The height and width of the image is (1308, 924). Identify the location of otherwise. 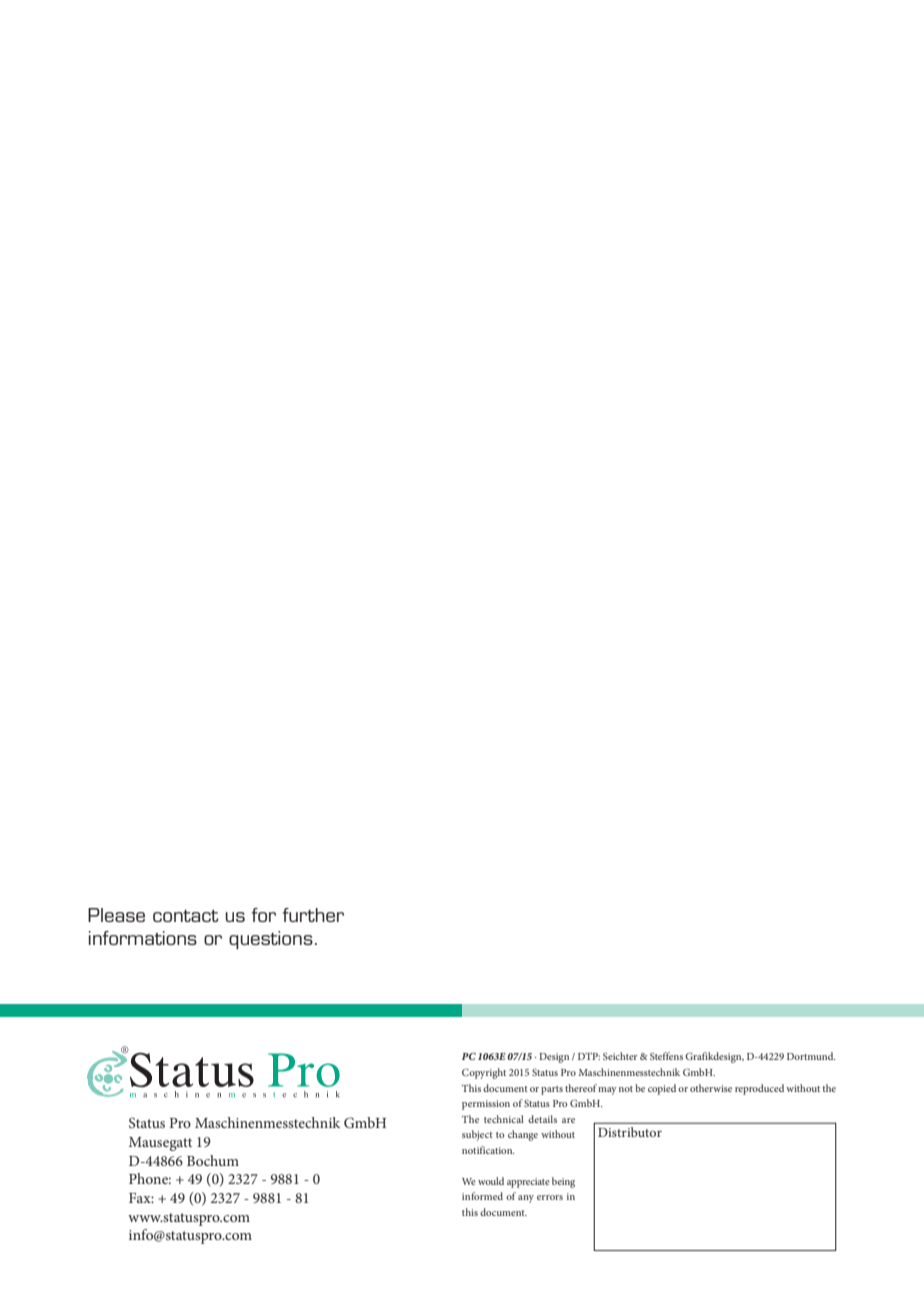
(711, 1088).
